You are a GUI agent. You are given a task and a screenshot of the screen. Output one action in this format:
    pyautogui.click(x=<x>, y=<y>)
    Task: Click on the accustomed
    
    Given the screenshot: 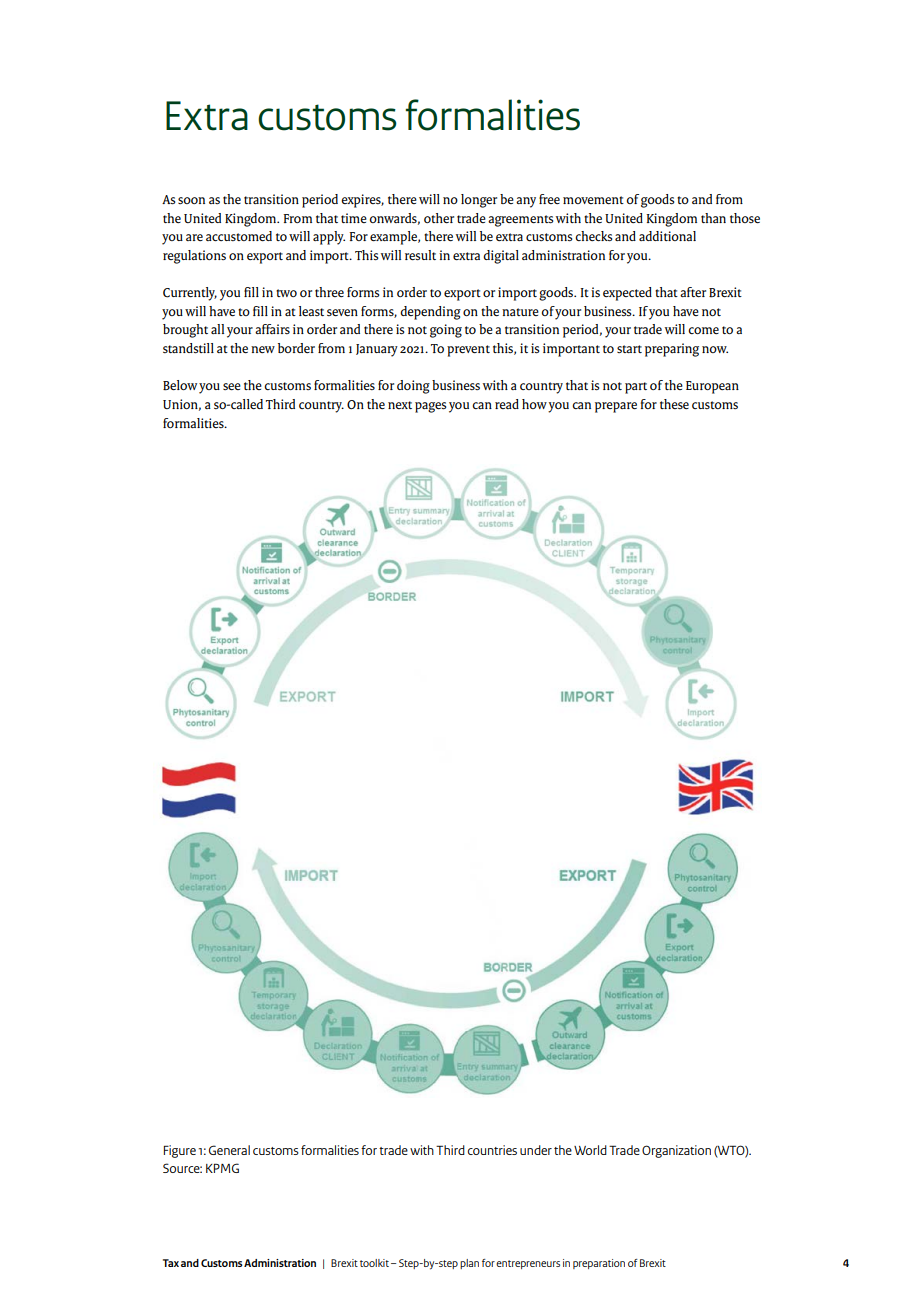 What is the action you would take?
    pyautogui.click(x=239, y=236)
